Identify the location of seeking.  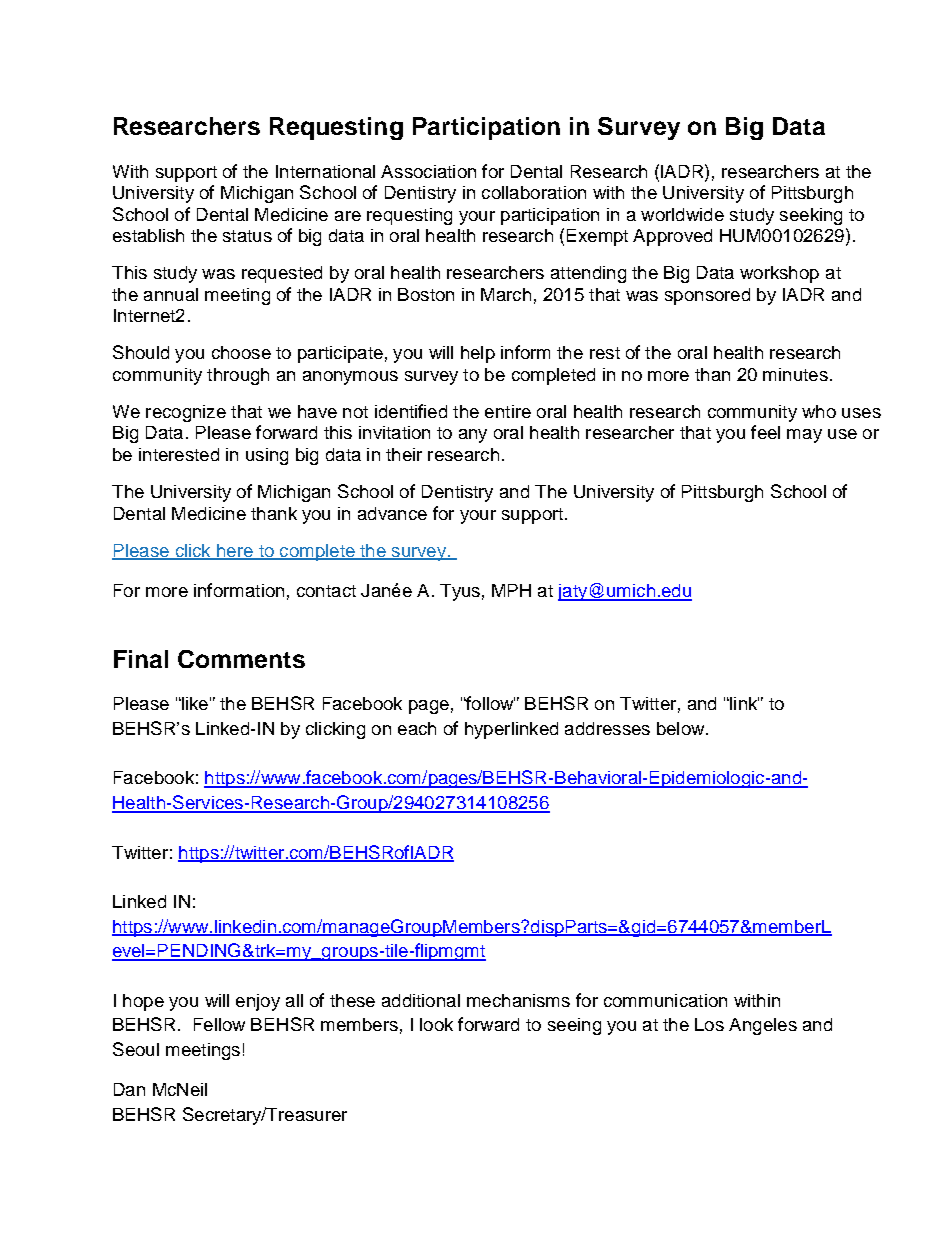
(811, 216).
